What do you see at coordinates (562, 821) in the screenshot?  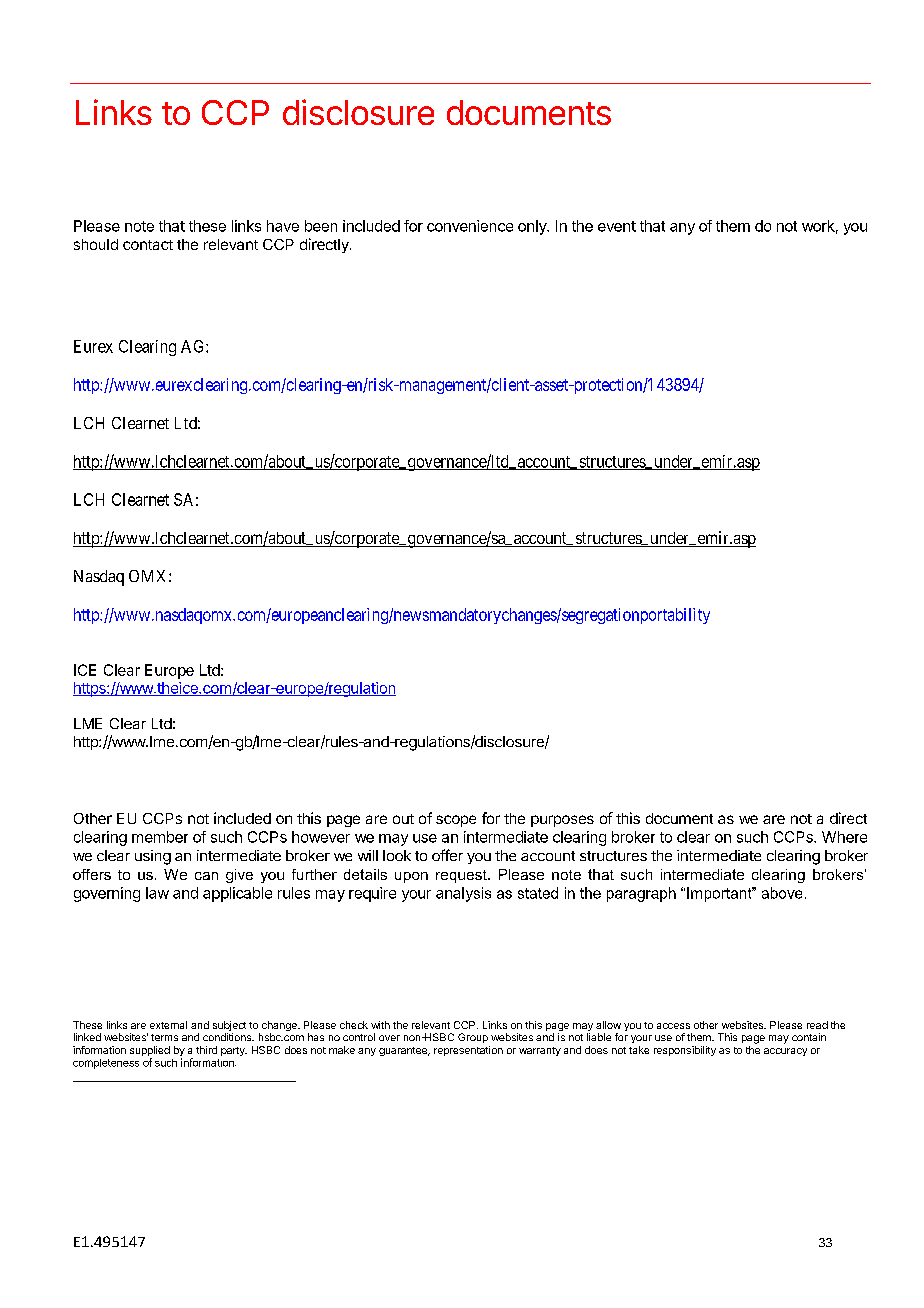 I see `purposes` at bounding box center [562, 821].
